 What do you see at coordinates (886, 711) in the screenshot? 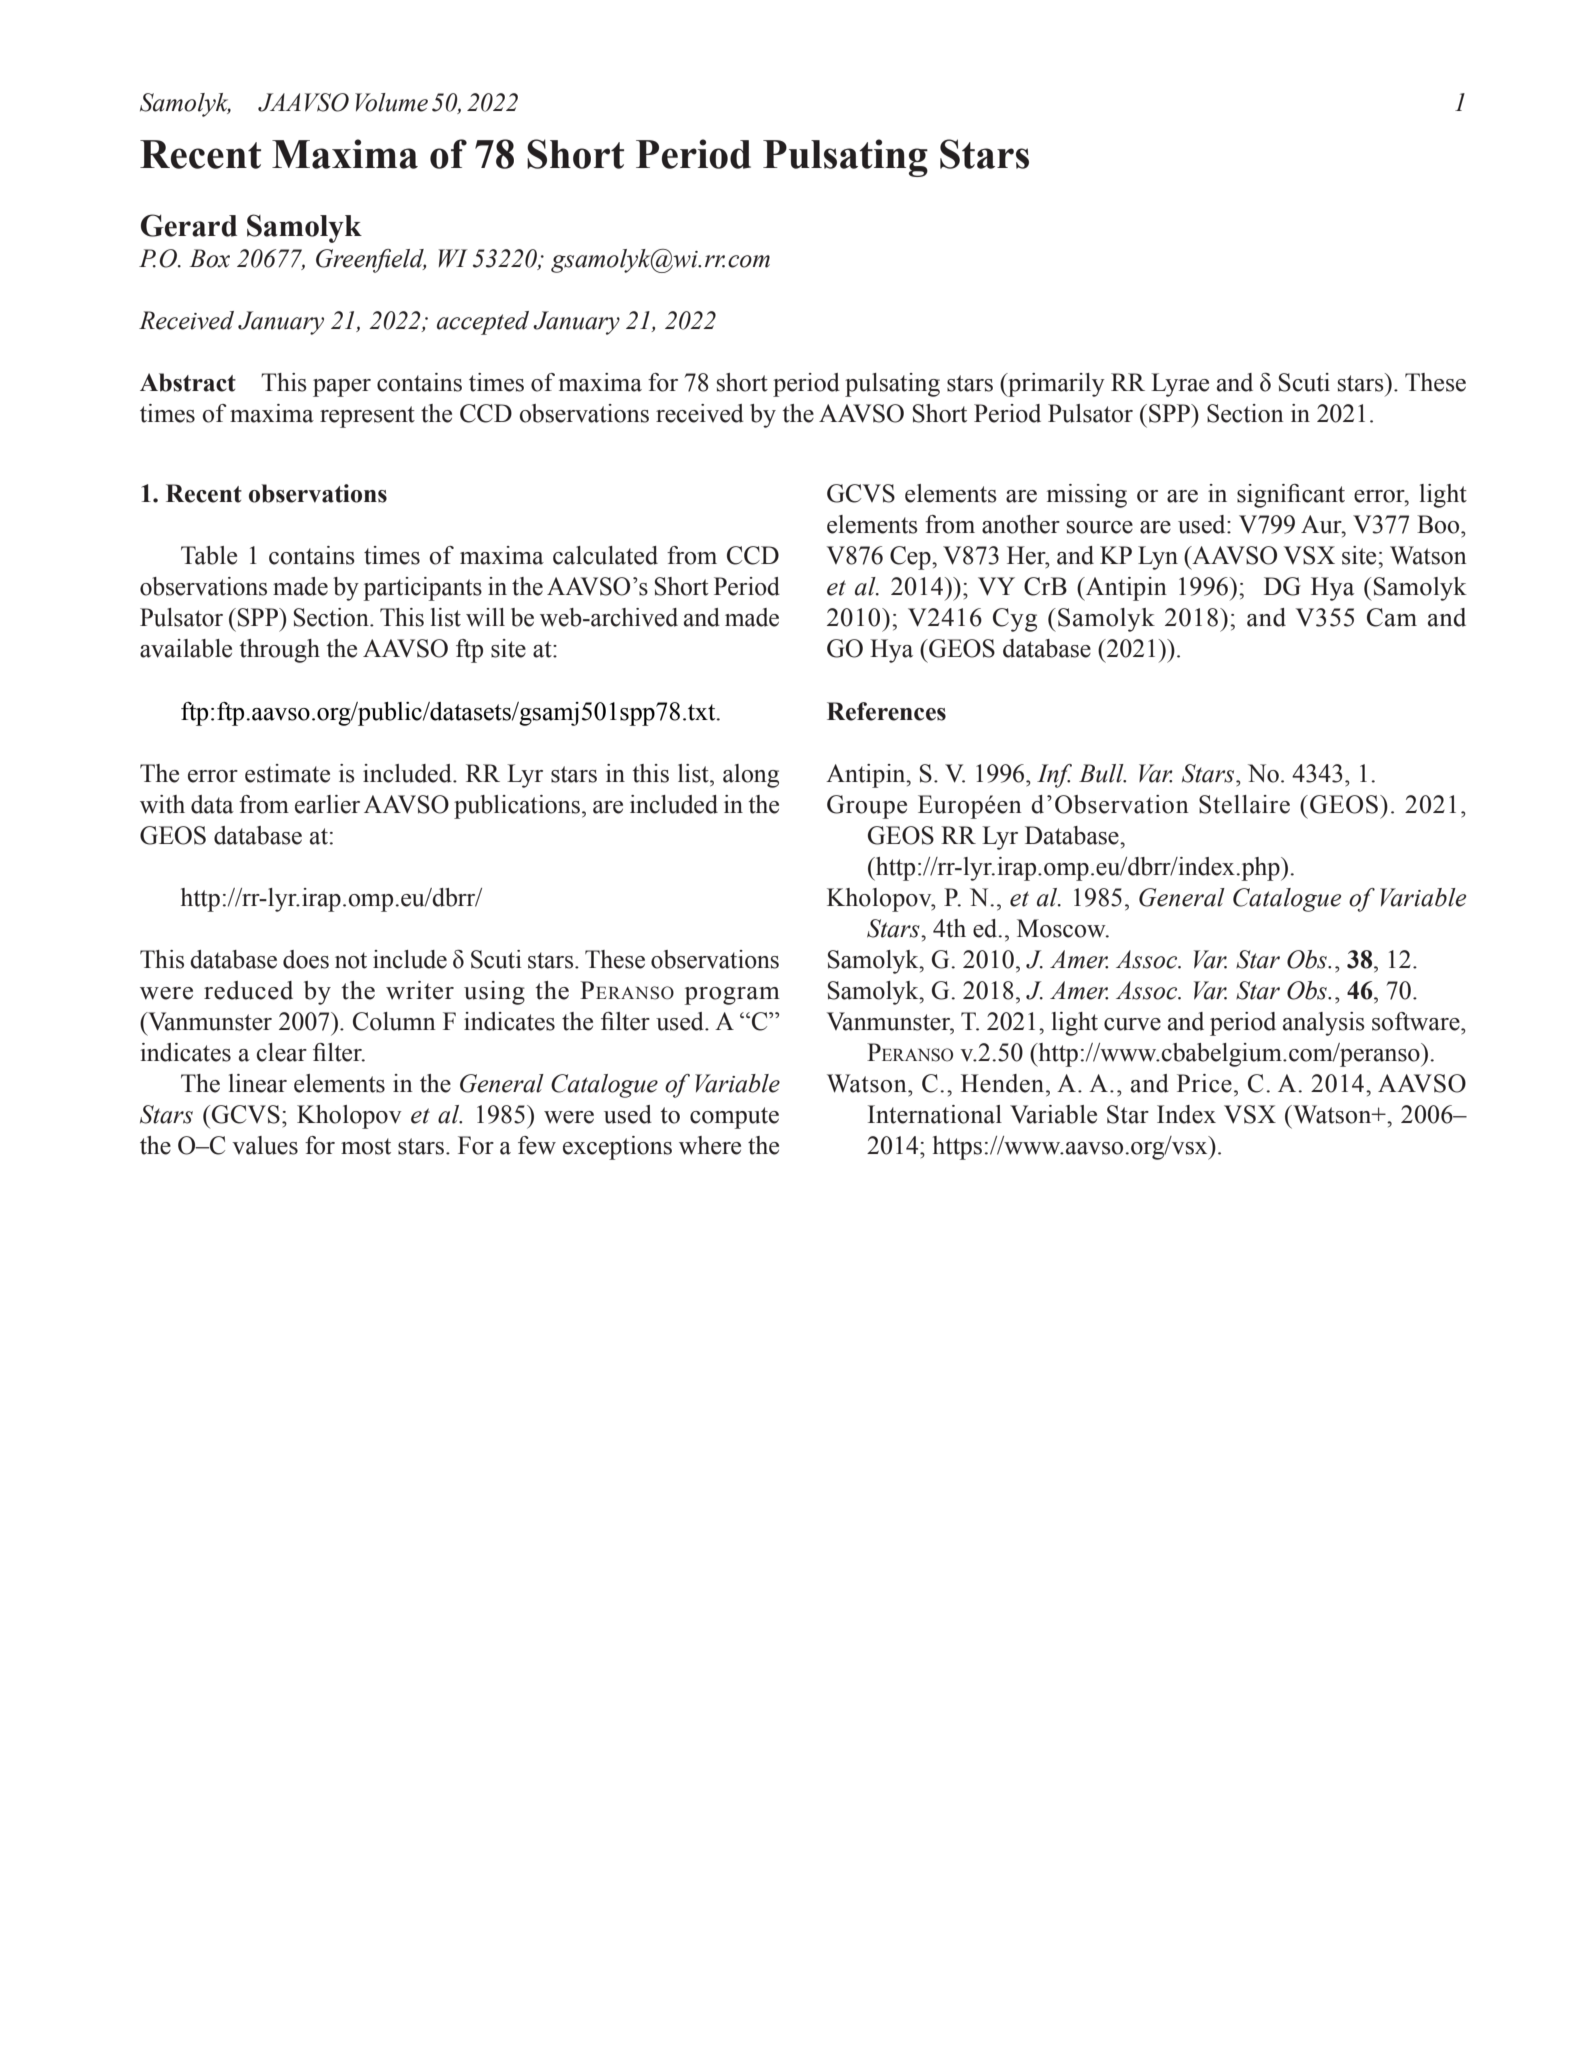
I see `References` at bounding box center [886, 711].
